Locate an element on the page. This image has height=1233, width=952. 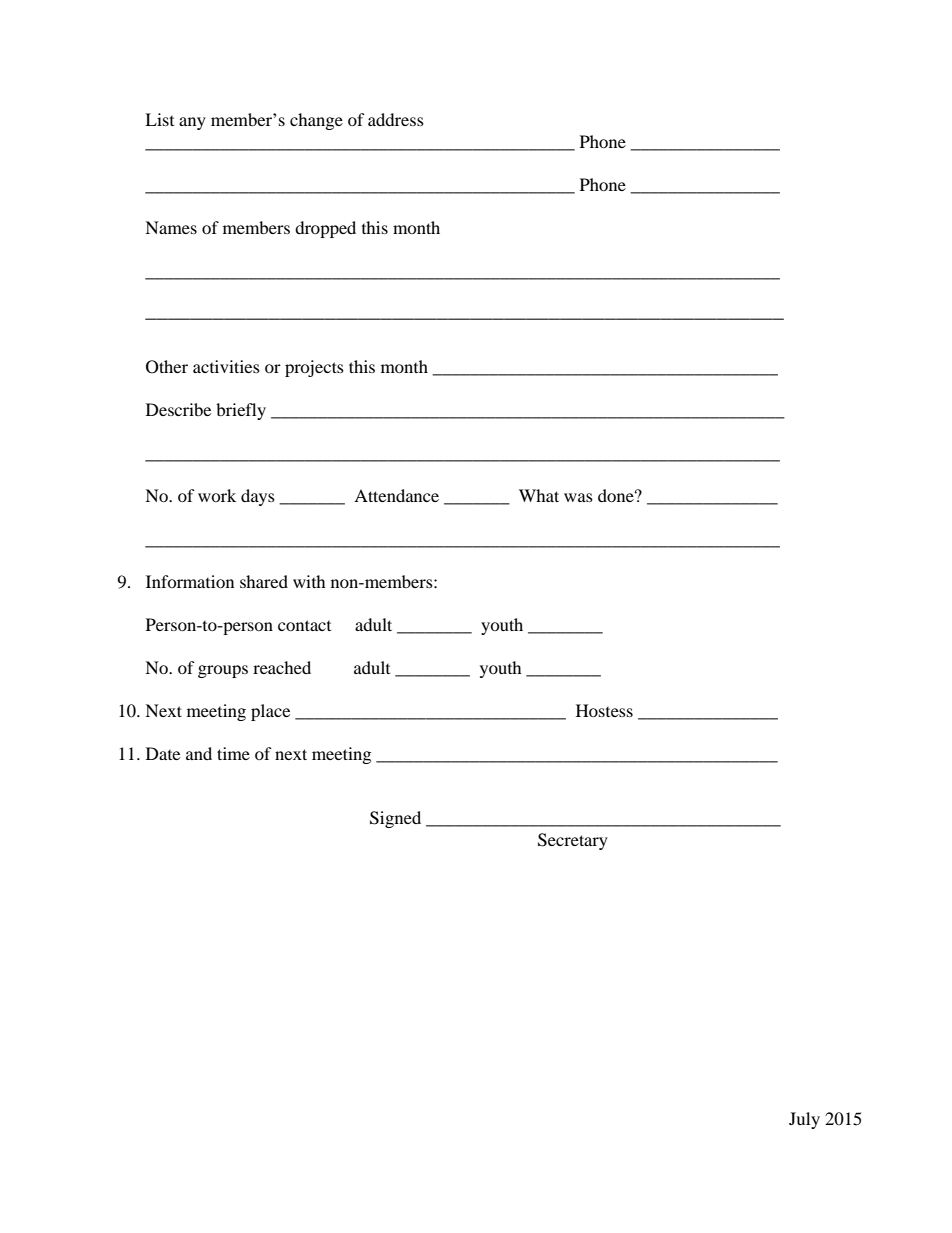
What is located at coordinates (539, 495).
